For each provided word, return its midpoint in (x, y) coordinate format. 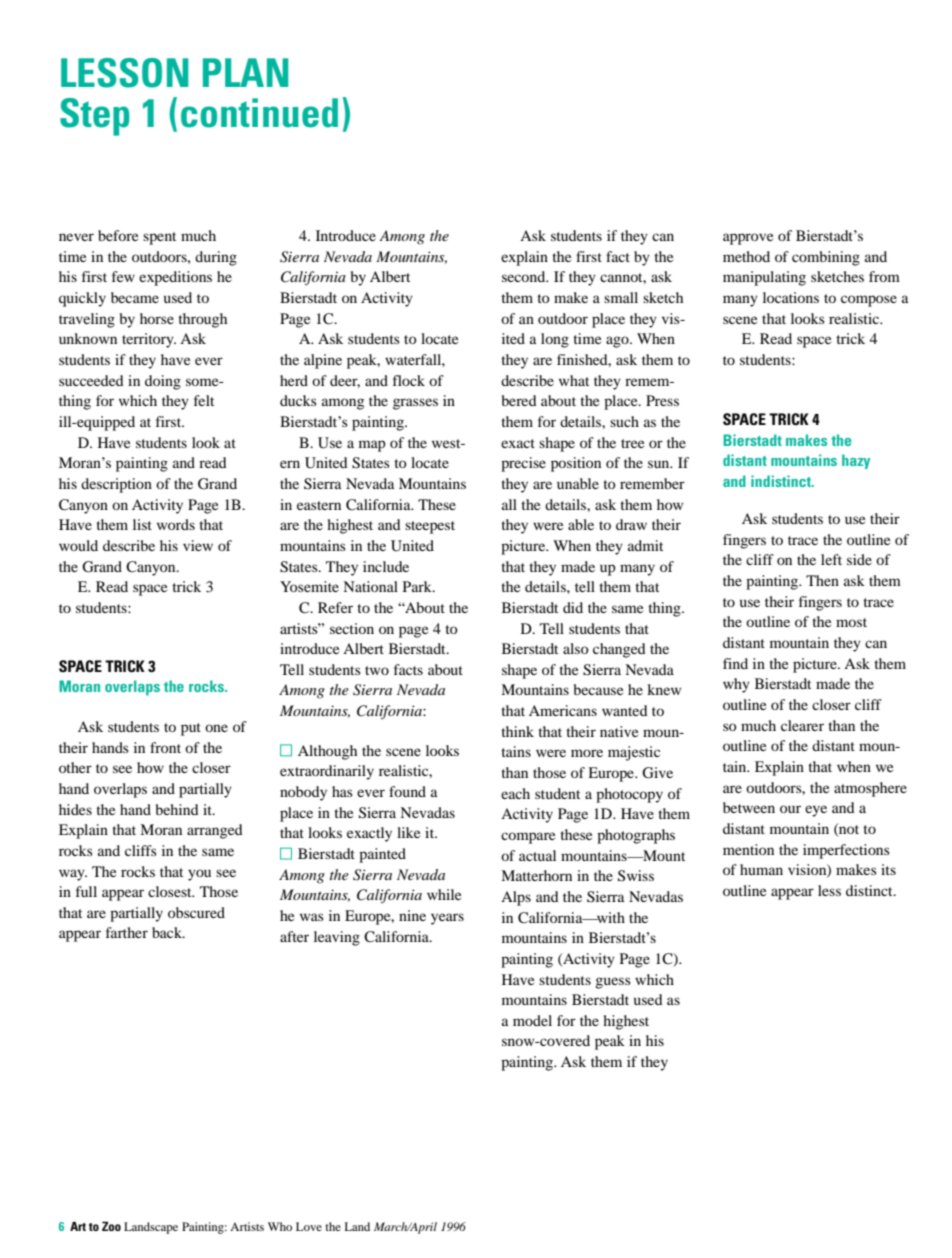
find (735, 663)
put (191, 729)
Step (94, 117)
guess (613, 983)
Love (309, 1226)
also (576, 648)
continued (259, 113)
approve (748, 239)
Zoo (111, 1226)
